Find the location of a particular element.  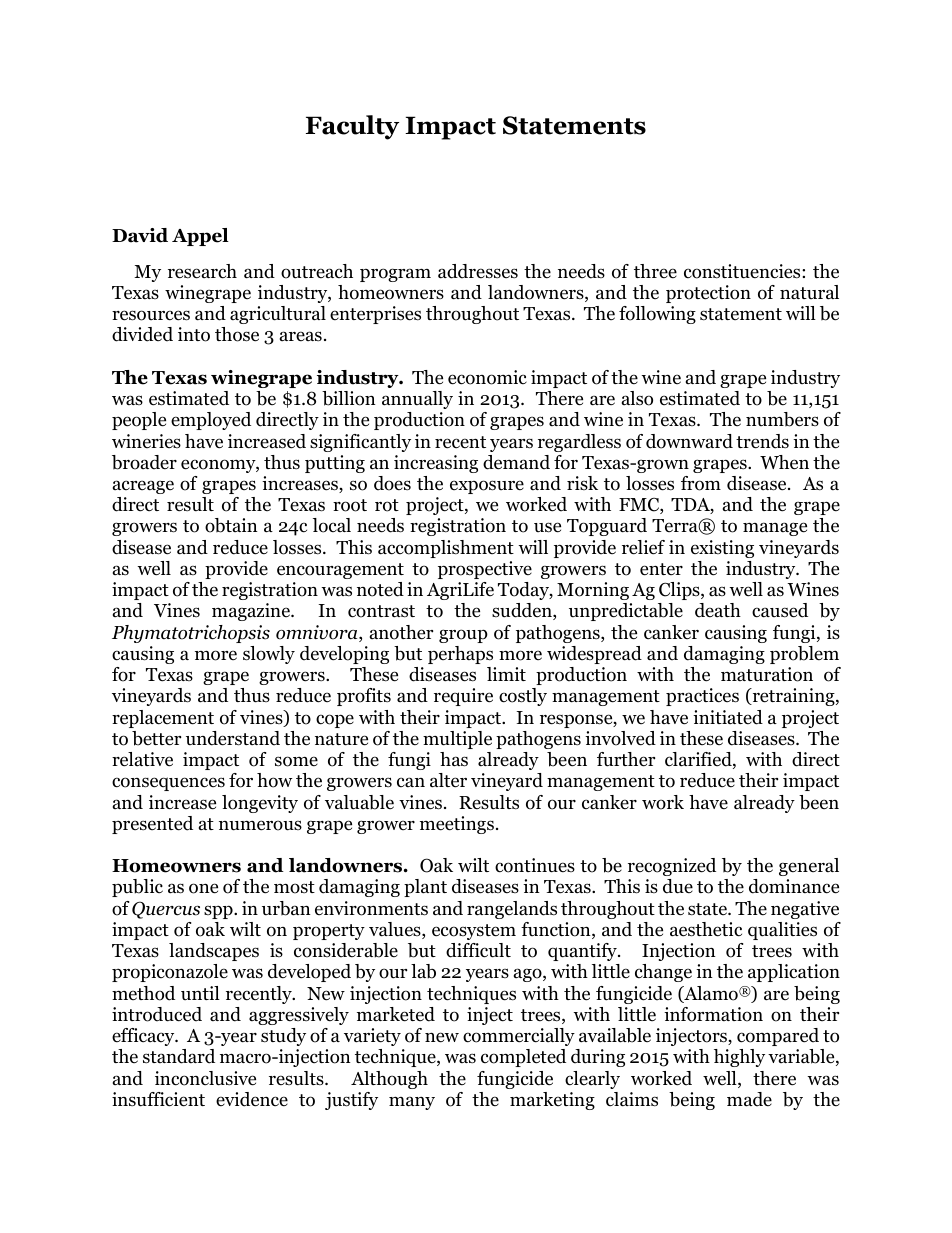

Faculty is located at coordinates (352, 127).
